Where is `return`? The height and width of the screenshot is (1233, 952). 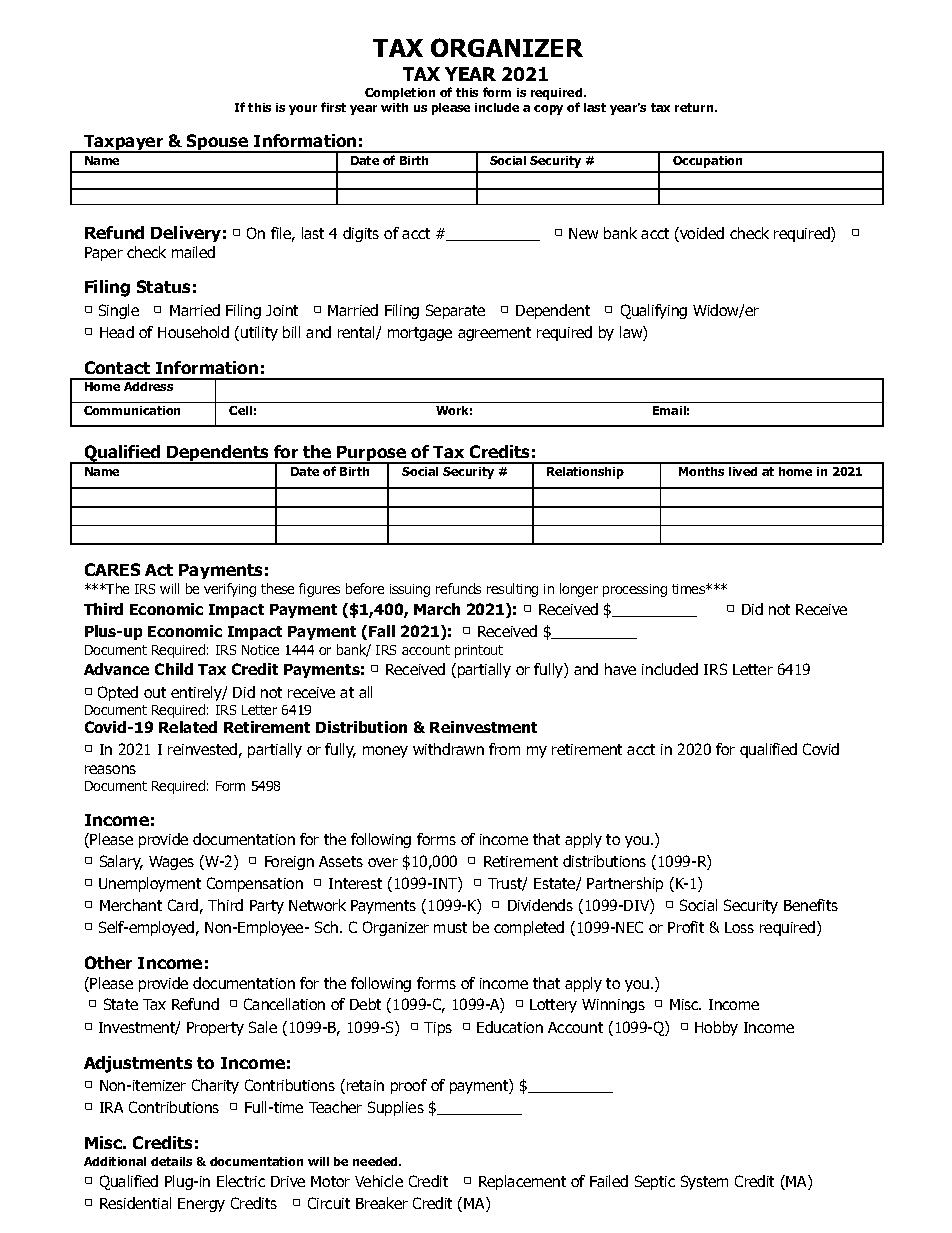 return is located at coordinates (695, 107).
